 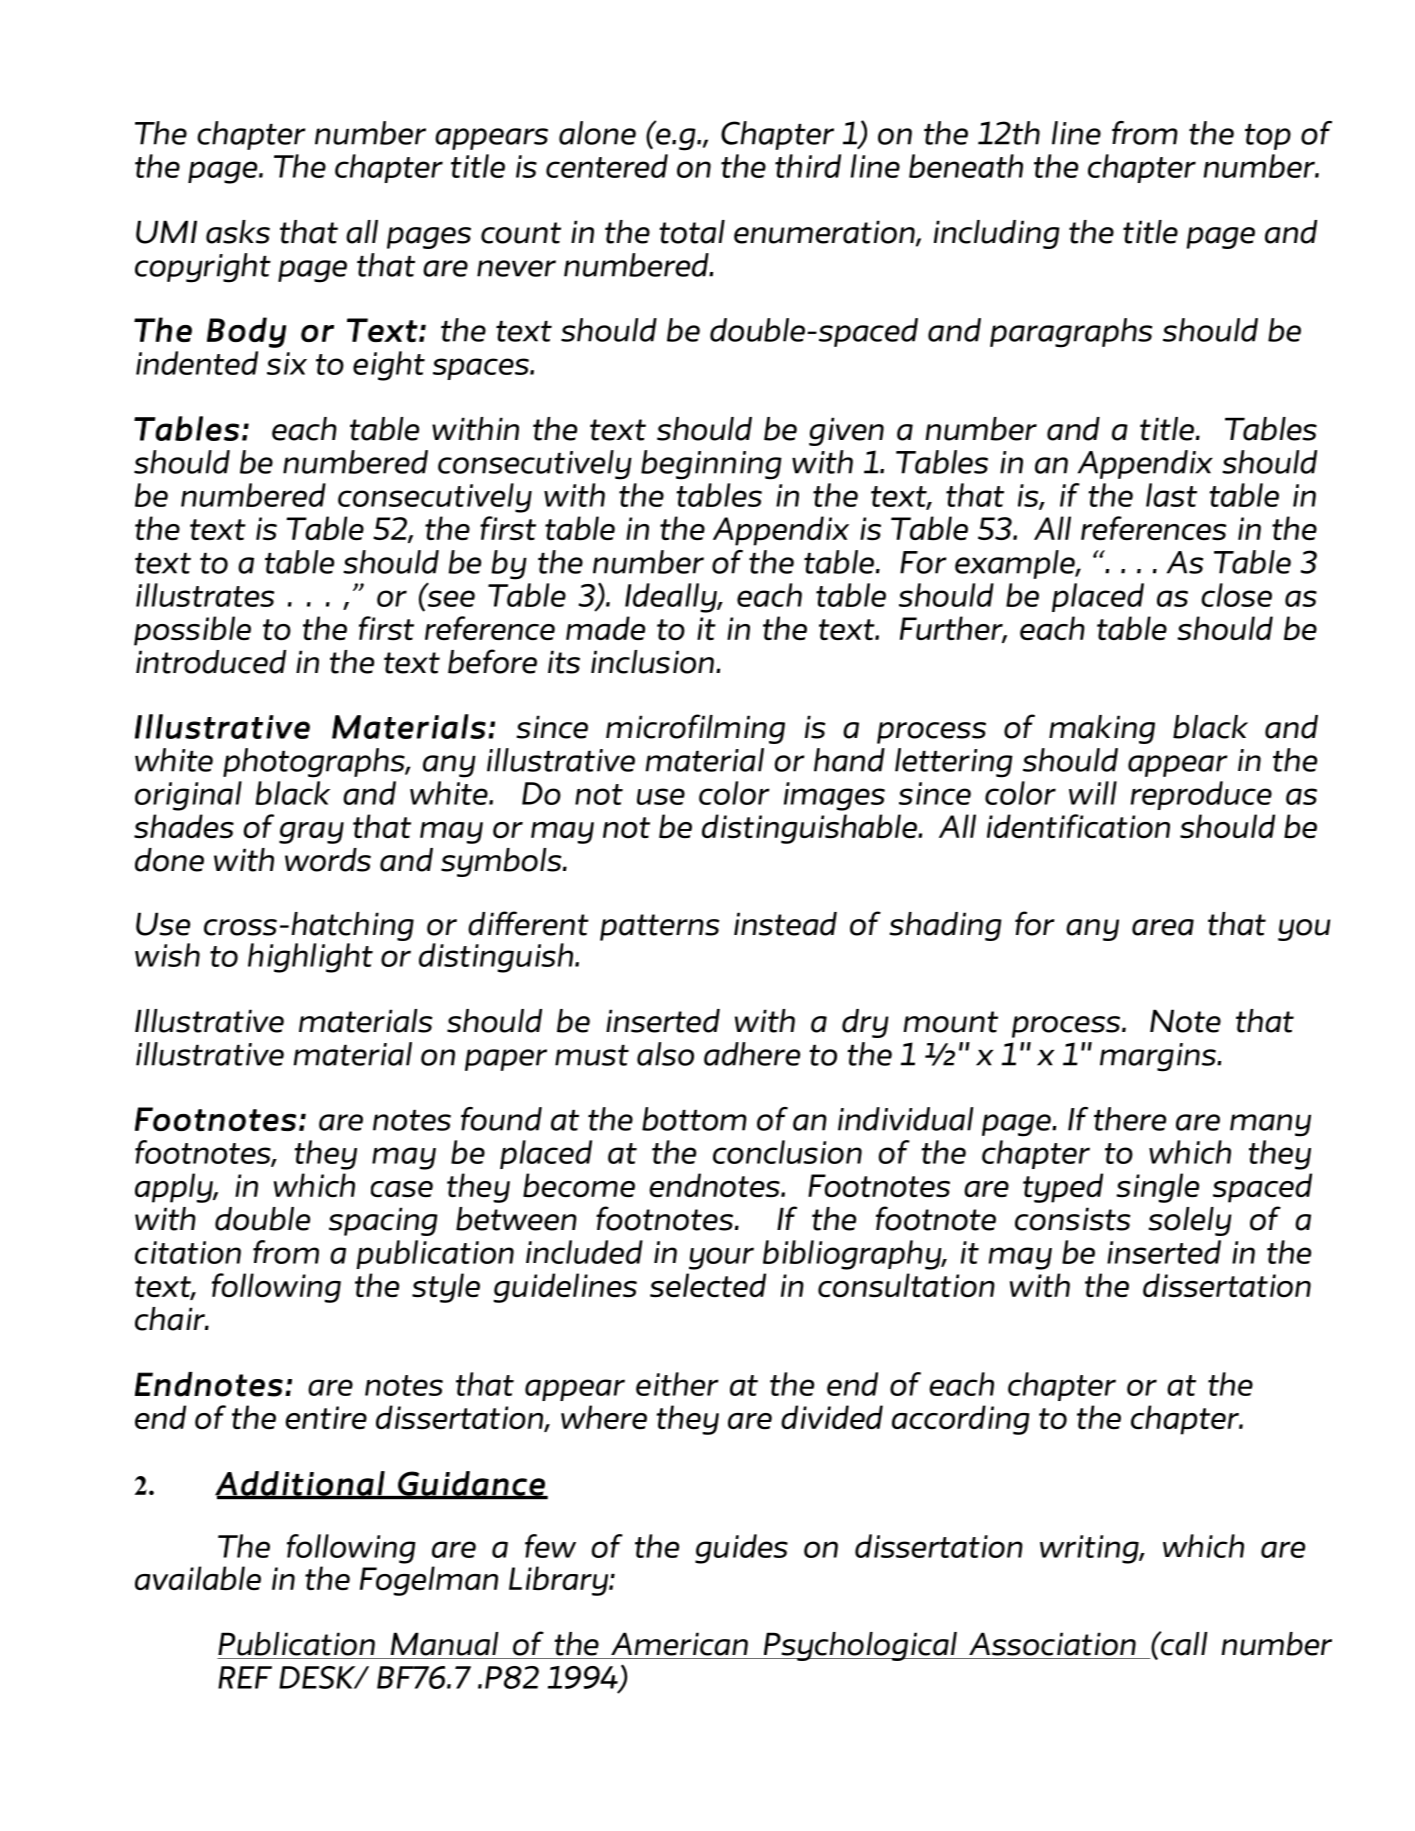 I want to click on available, so click(x=198, y=1578).
